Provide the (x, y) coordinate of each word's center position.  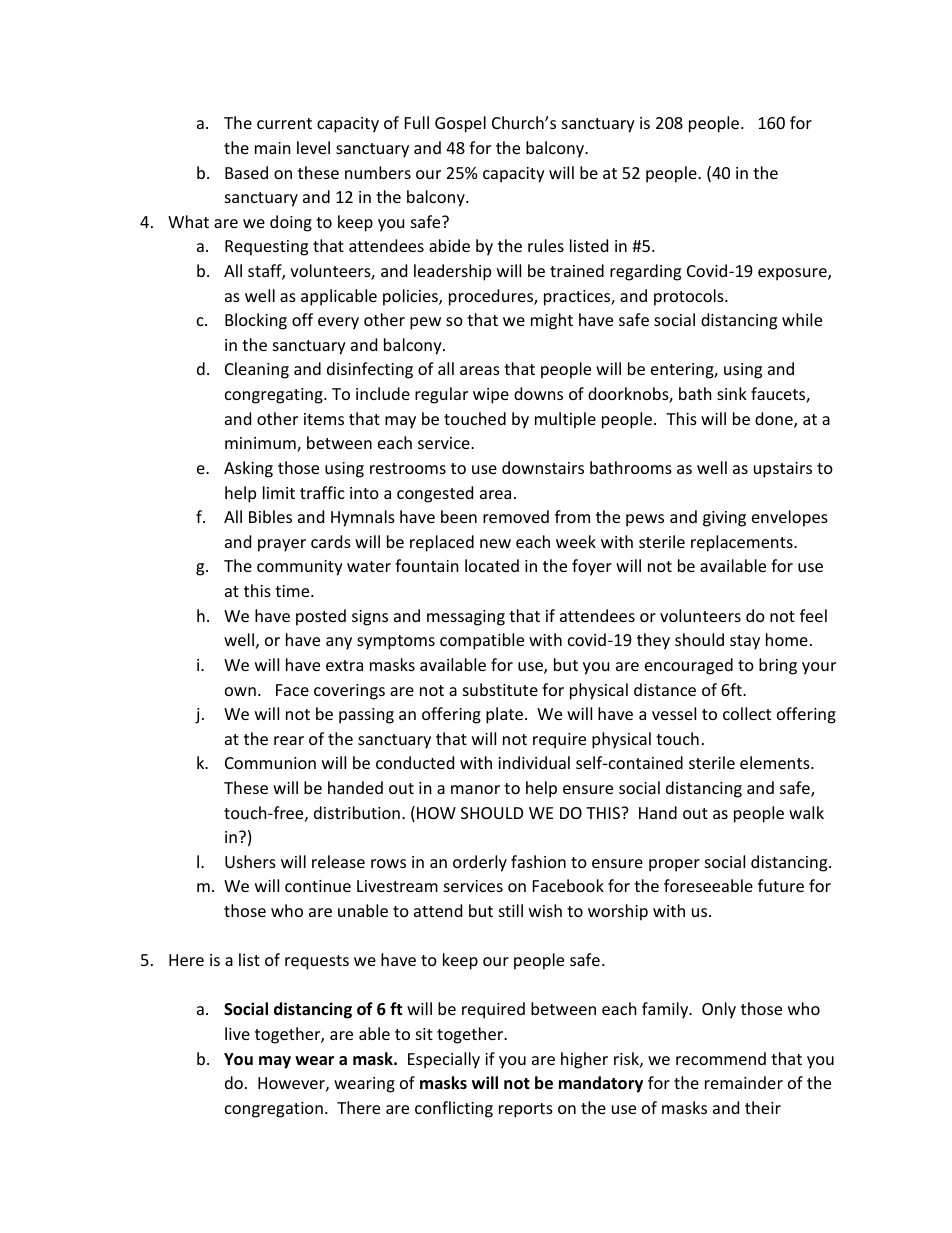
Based (246, 172)
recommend (721, 1058)
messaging (466, 618)
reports (526, 1110)
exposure (793, 274)
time (293, 591)
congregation (274, 1110)
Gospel (460, 124)
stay (745, 642)
